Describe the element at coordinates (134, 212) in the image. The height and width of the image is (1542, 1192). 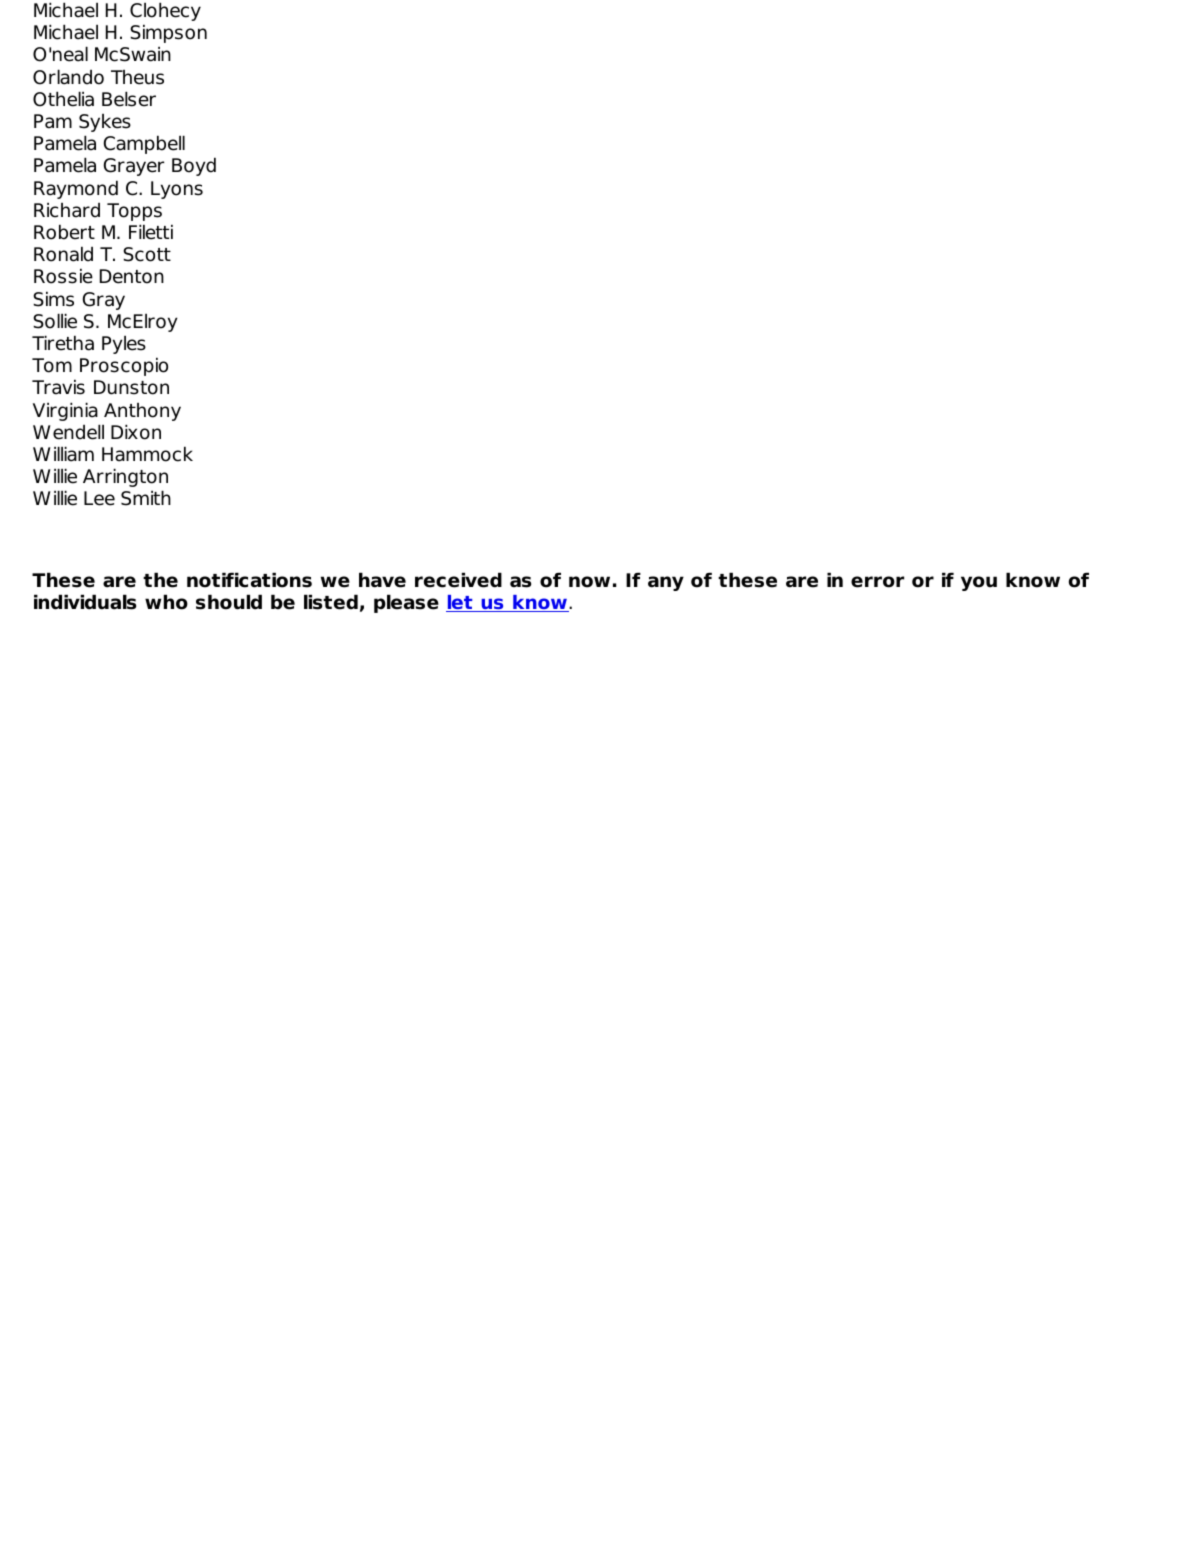
I see `Topps` at that location.
